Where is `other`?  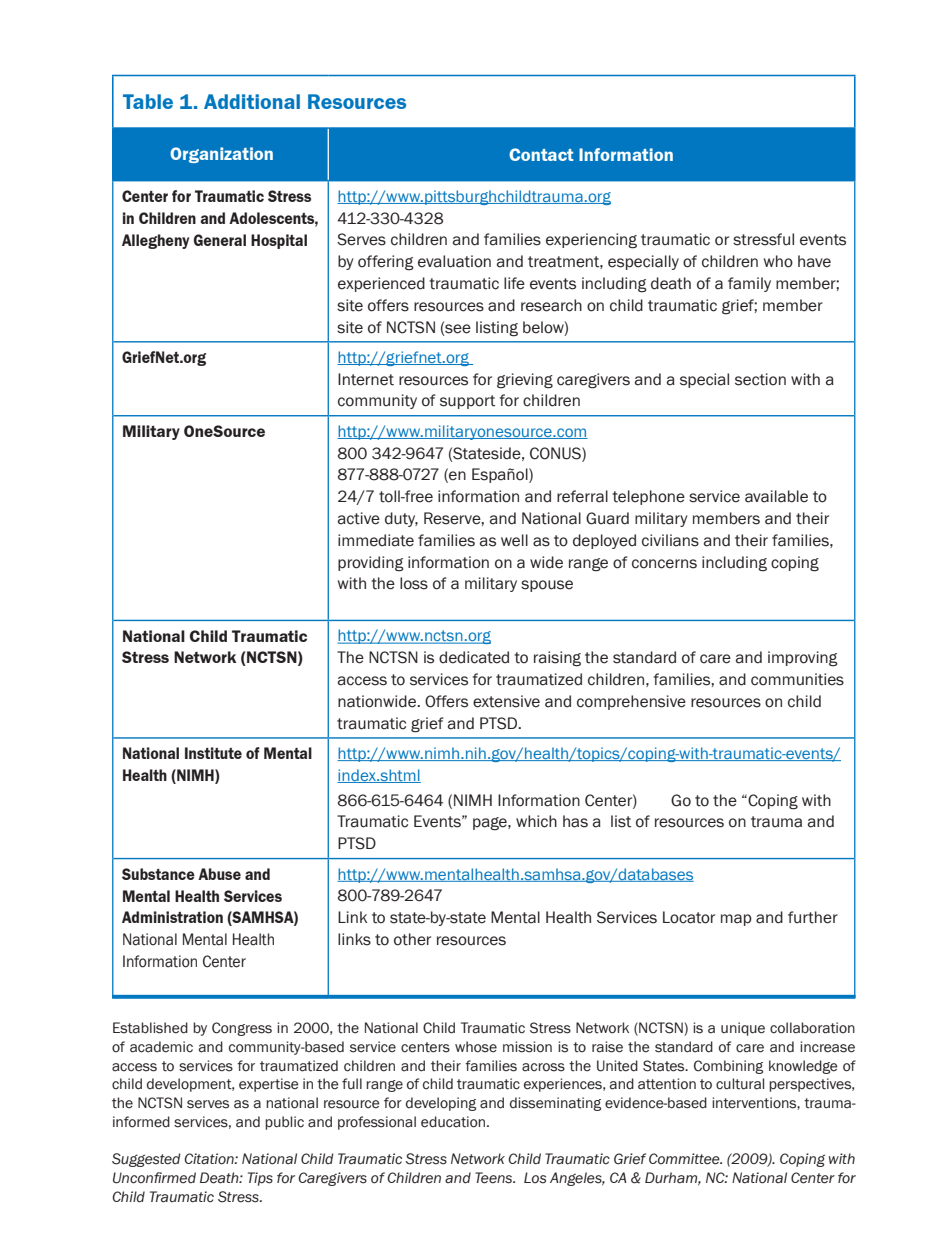 other is located at coordinates (412, 939).
